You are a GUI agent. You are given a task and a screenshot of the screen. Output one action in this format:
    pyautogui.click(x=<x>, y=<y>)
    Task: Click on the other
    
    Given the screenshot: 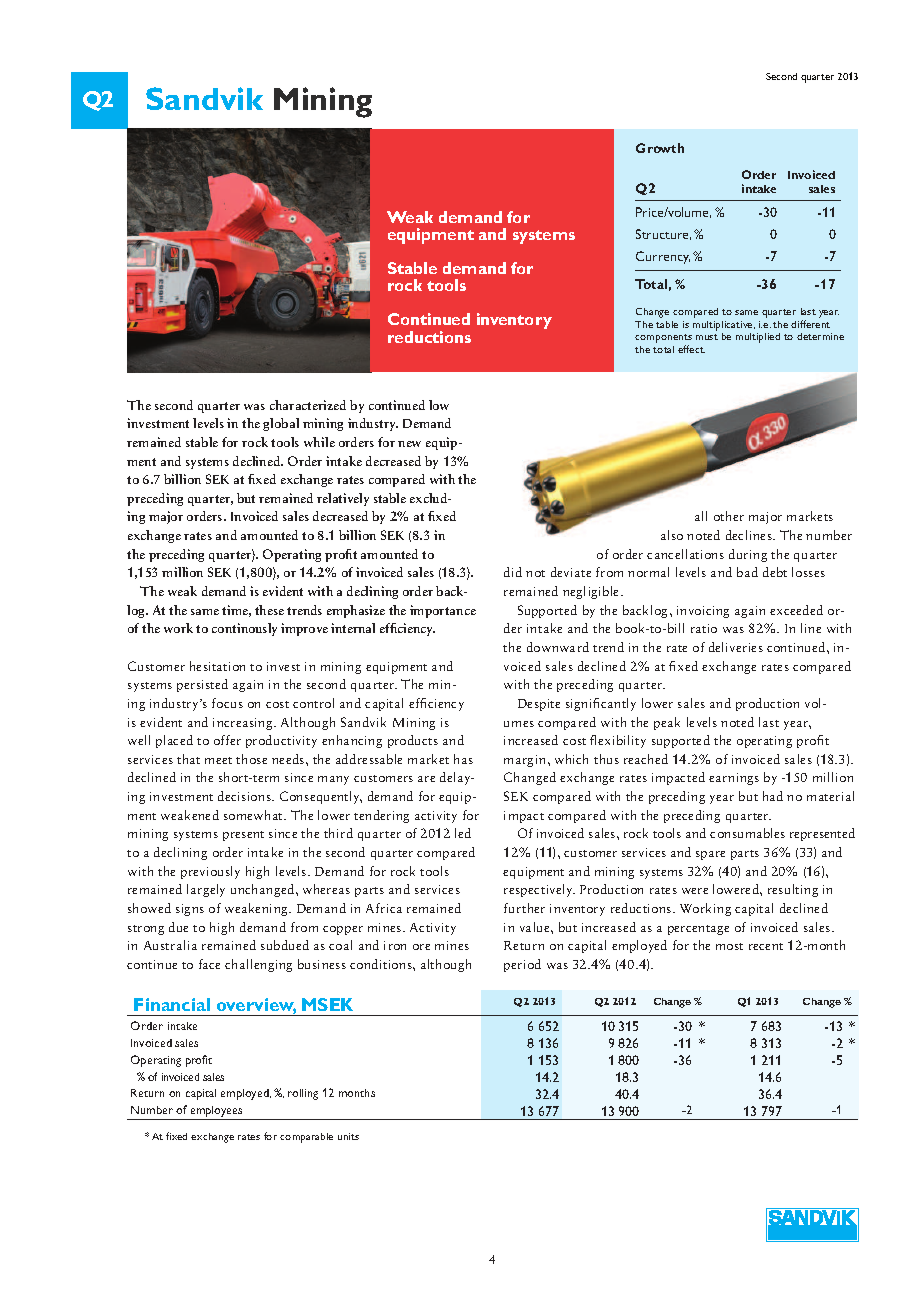 What is the action you would take?
    pyautogui.click(x=729, y=516)
